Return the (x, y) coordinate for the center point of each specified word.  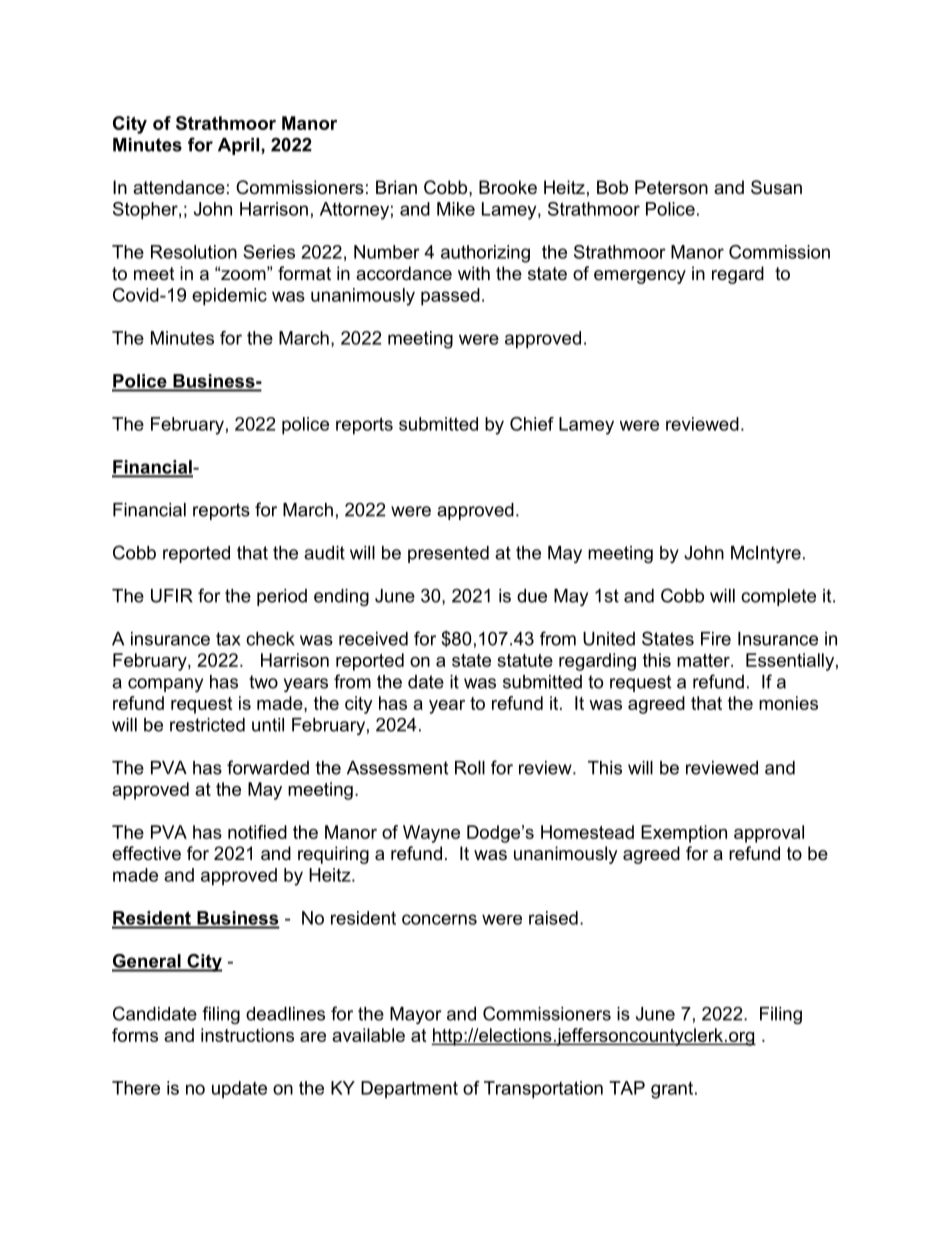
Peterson (671, 187)
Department (409, 1090)
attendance (179, 187)
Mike (456, 209)
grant (673, 1090)
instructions (247, 1035)
